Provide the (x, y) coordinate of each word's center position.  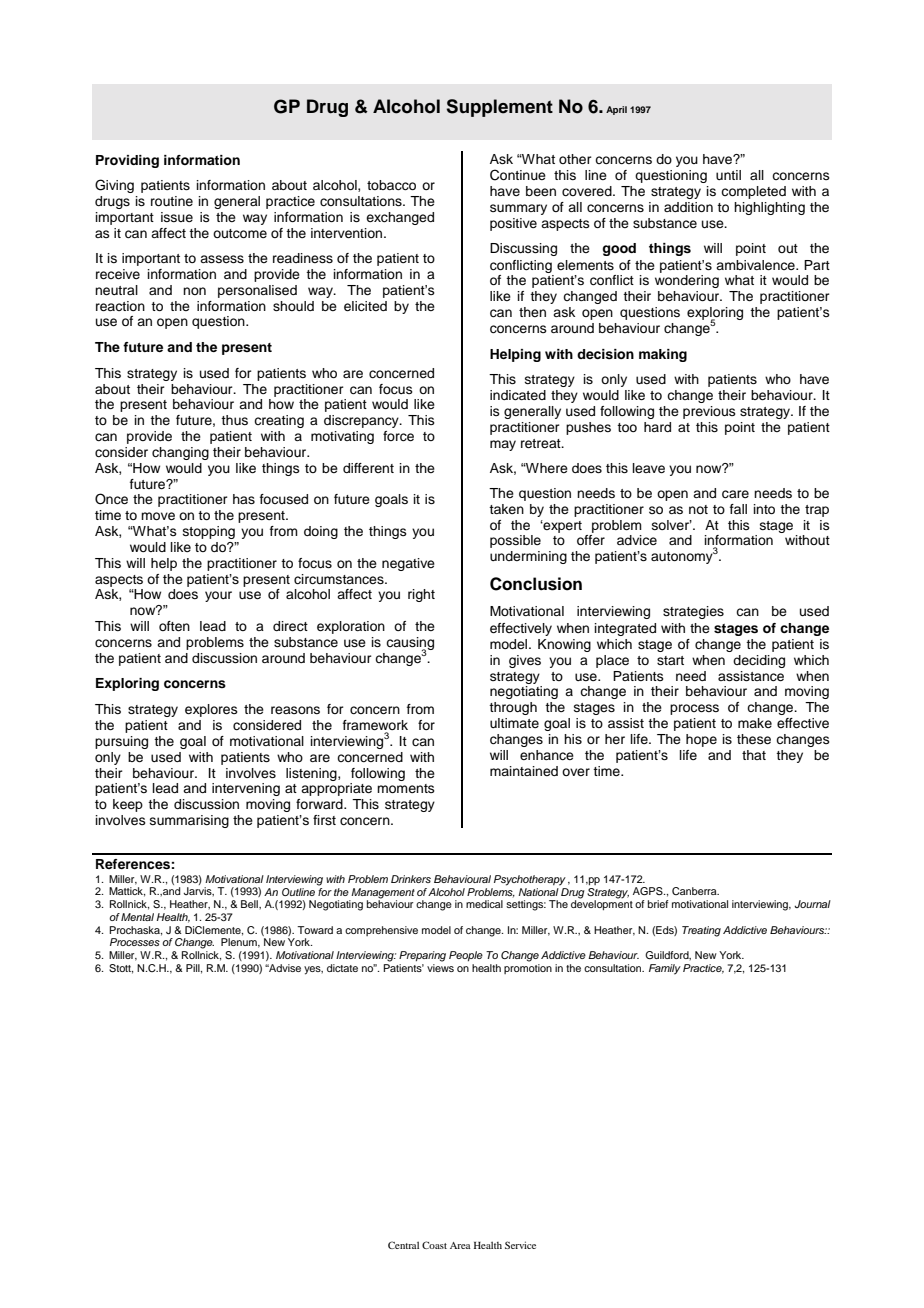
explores (211, 710)
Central (403, 1245)
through (513, 708)
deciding (759, 661)
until (728, 175)
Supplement (500, 108)
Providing (127, 161)
